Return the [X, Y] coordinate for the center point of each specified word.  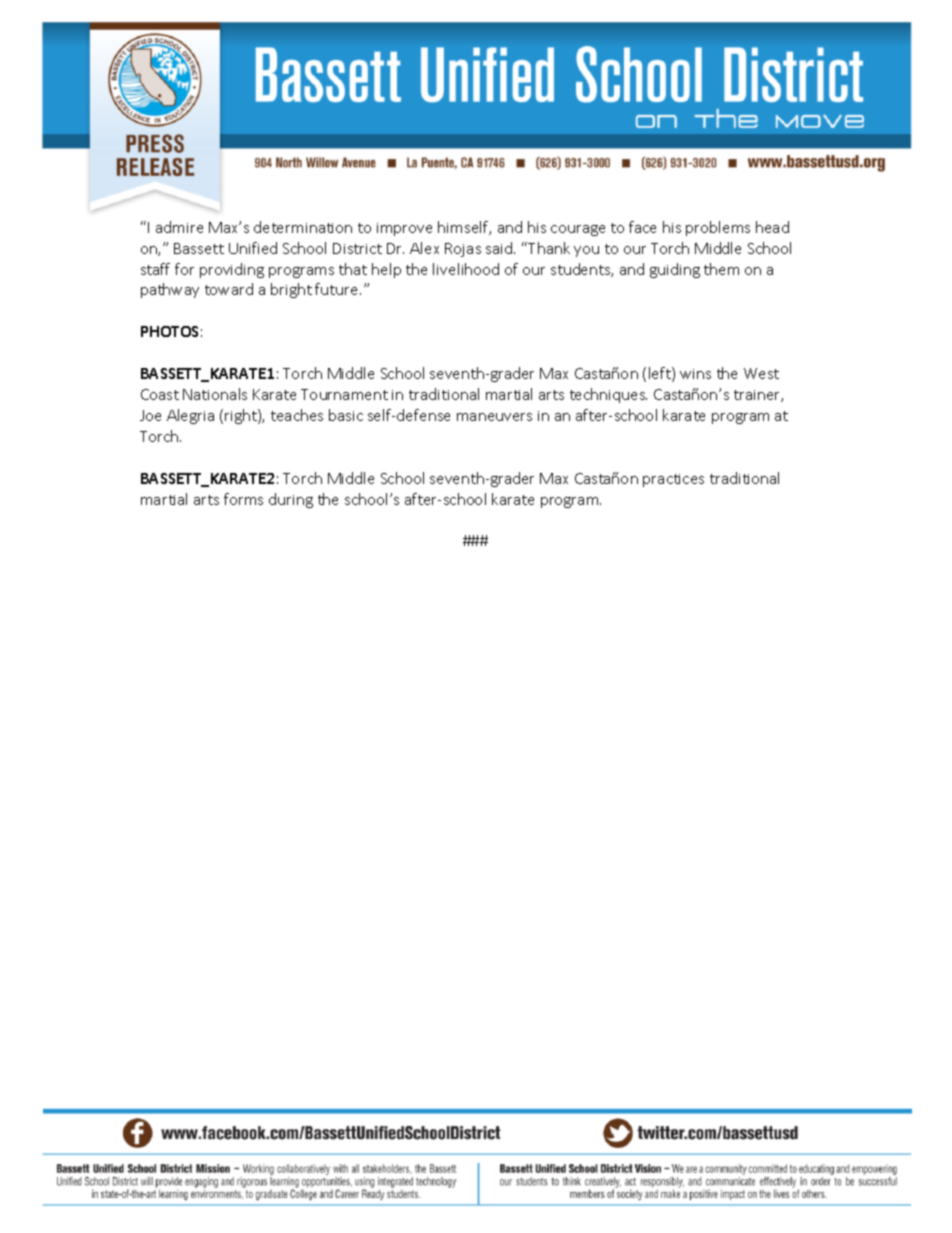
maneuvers [494, 417]
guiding [675, 270]
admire [179, 227]
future [338, 289]
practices [673, 480]
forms [243, 499]
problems [718, 228]
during [291, 500]
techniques [608, 395]
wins [695, 374]
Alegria [190, 416]
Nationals [215, 394]
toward [229, 289]
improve [404, 229]
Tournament [344, 394]
